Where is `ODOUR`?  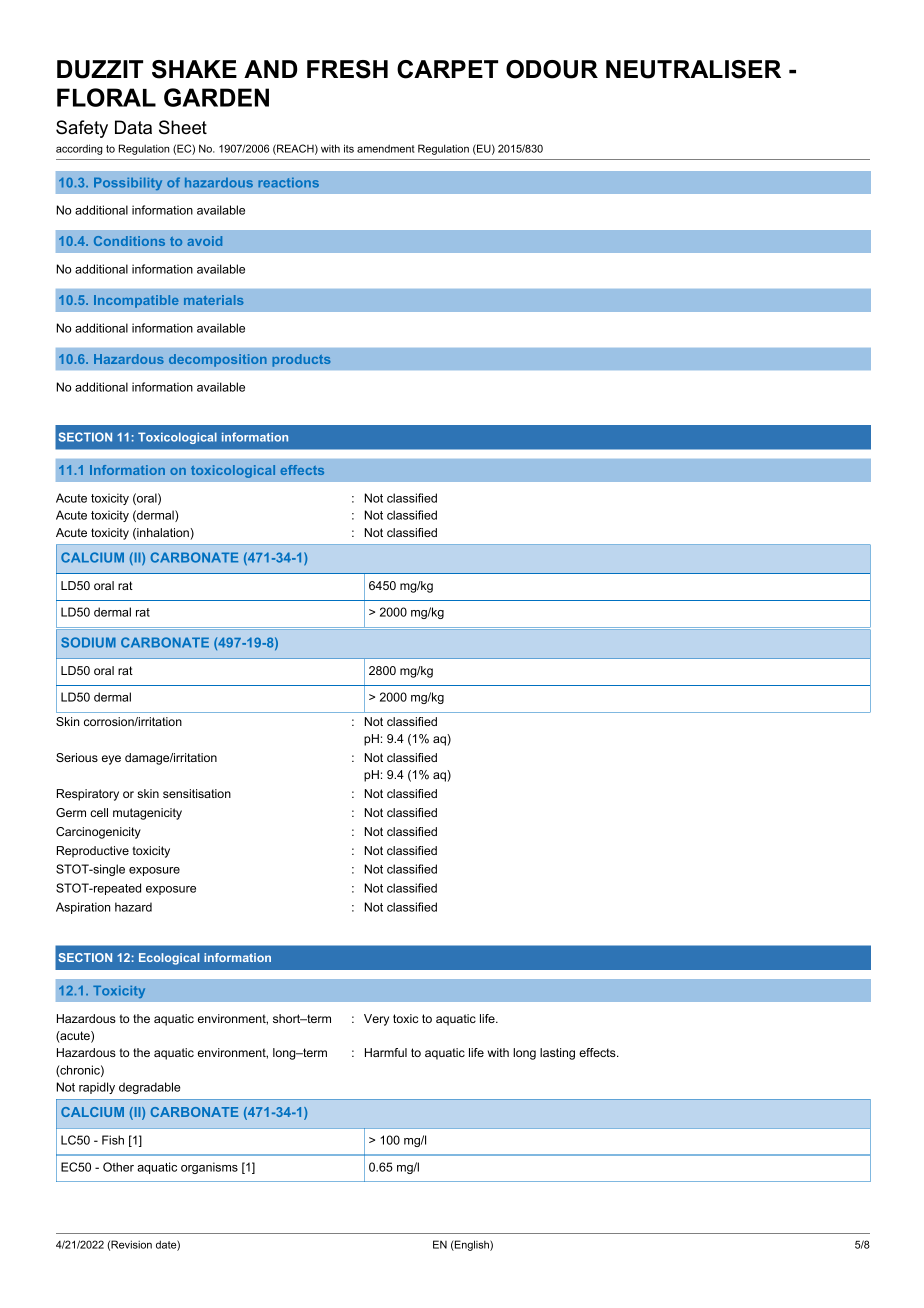 ODOUR is located at coordinates (552, 69).
